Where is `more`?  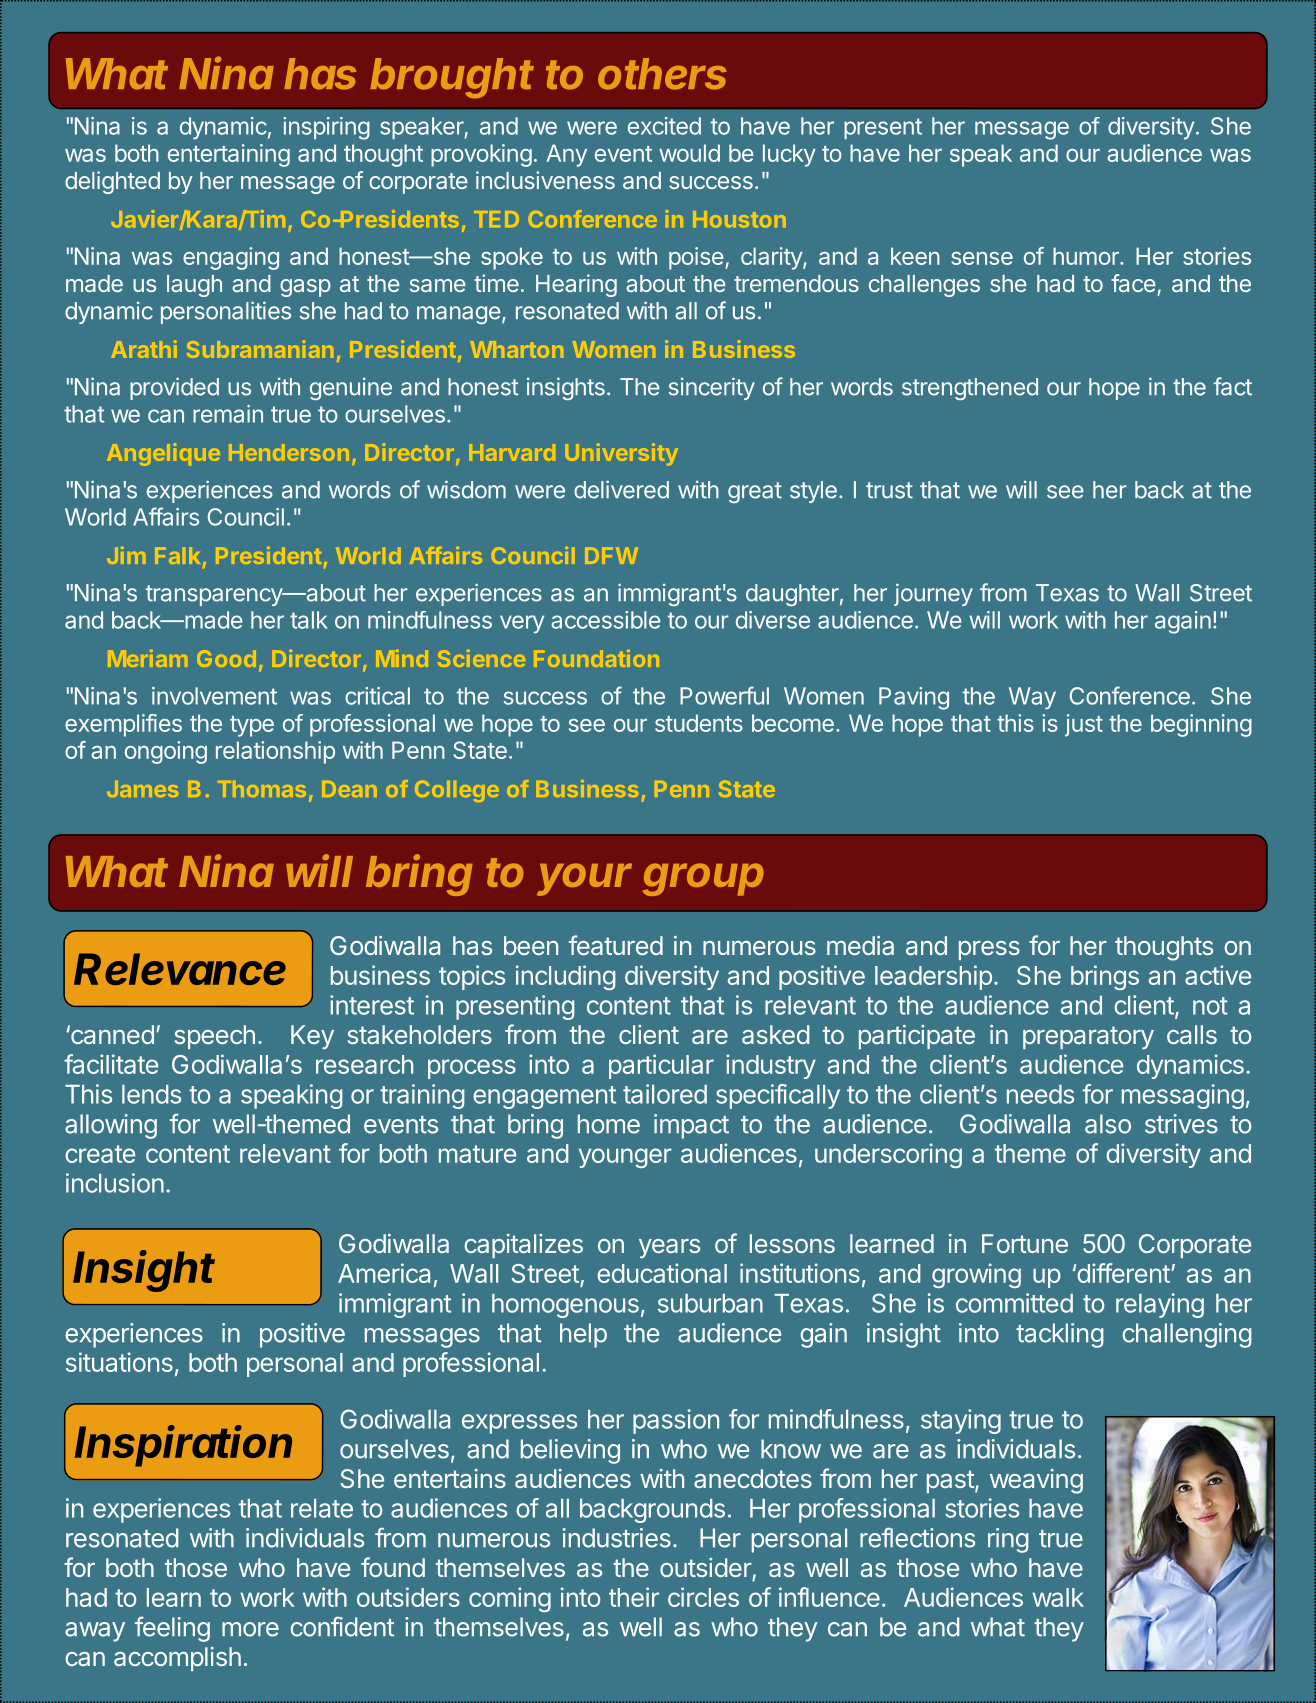 more is located at coordinates (250, 1629).
